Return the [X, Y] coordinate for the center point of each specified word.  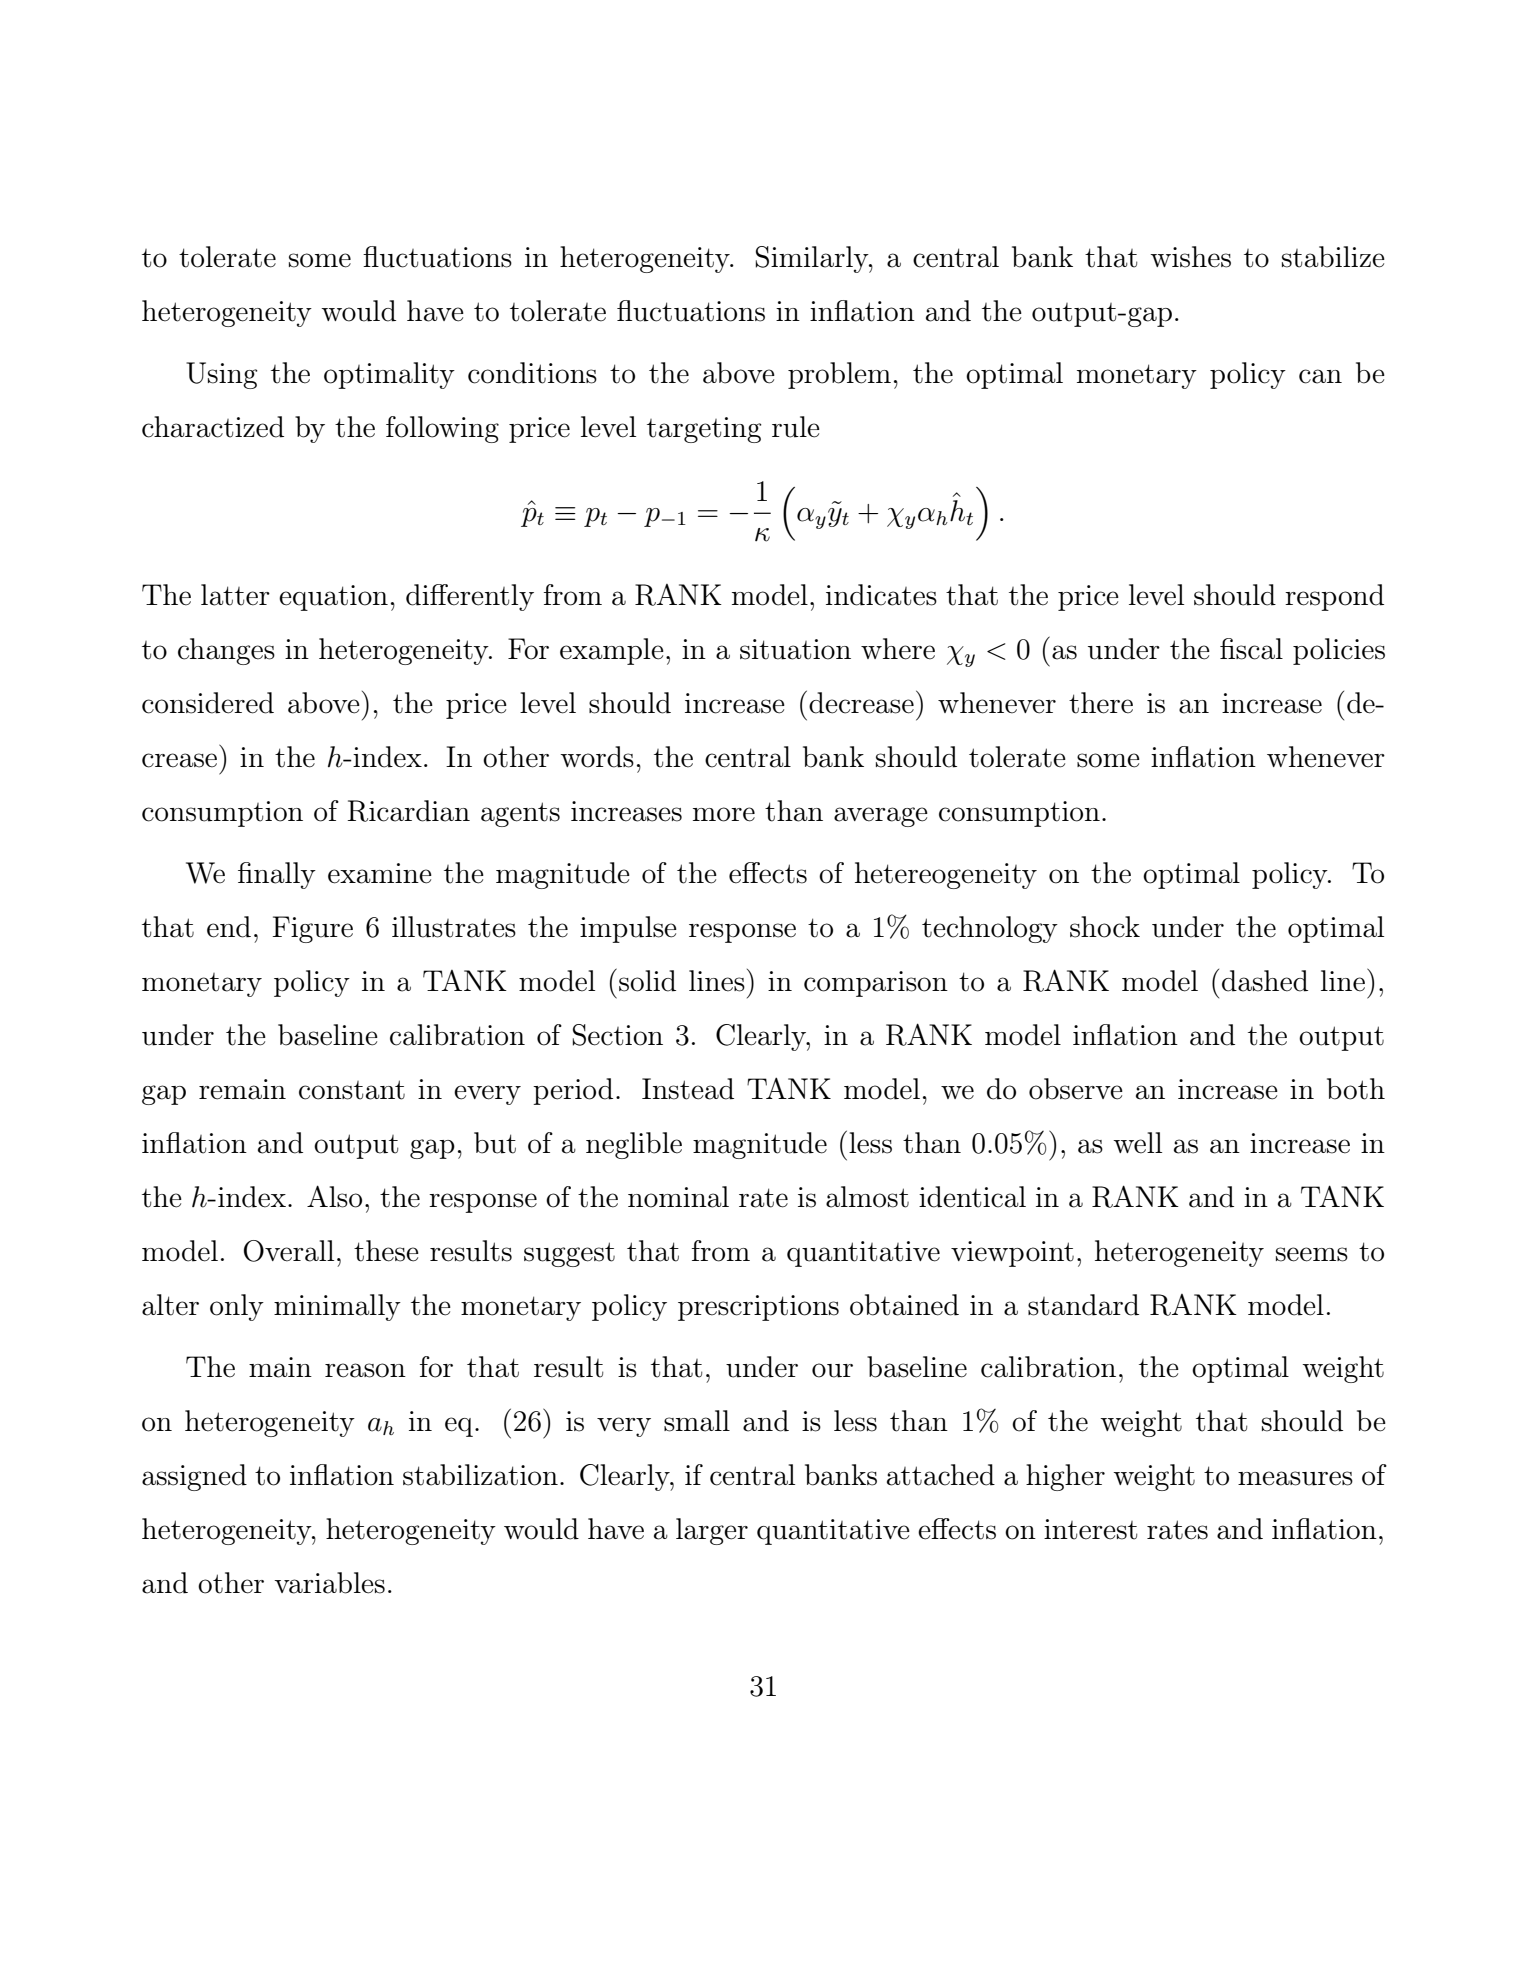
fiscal [1251, 649]
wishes [1190, 257]
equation [333, 598]
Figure [312, 929]
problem [839, 375]
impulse [628, 929]
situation [795, 649]
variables [329, 1583]
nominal [678, 1197]
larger [712, 1531]
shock [1105, 927]
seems [1312, 1254]
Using [221, 375]
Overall [289, 1251]
